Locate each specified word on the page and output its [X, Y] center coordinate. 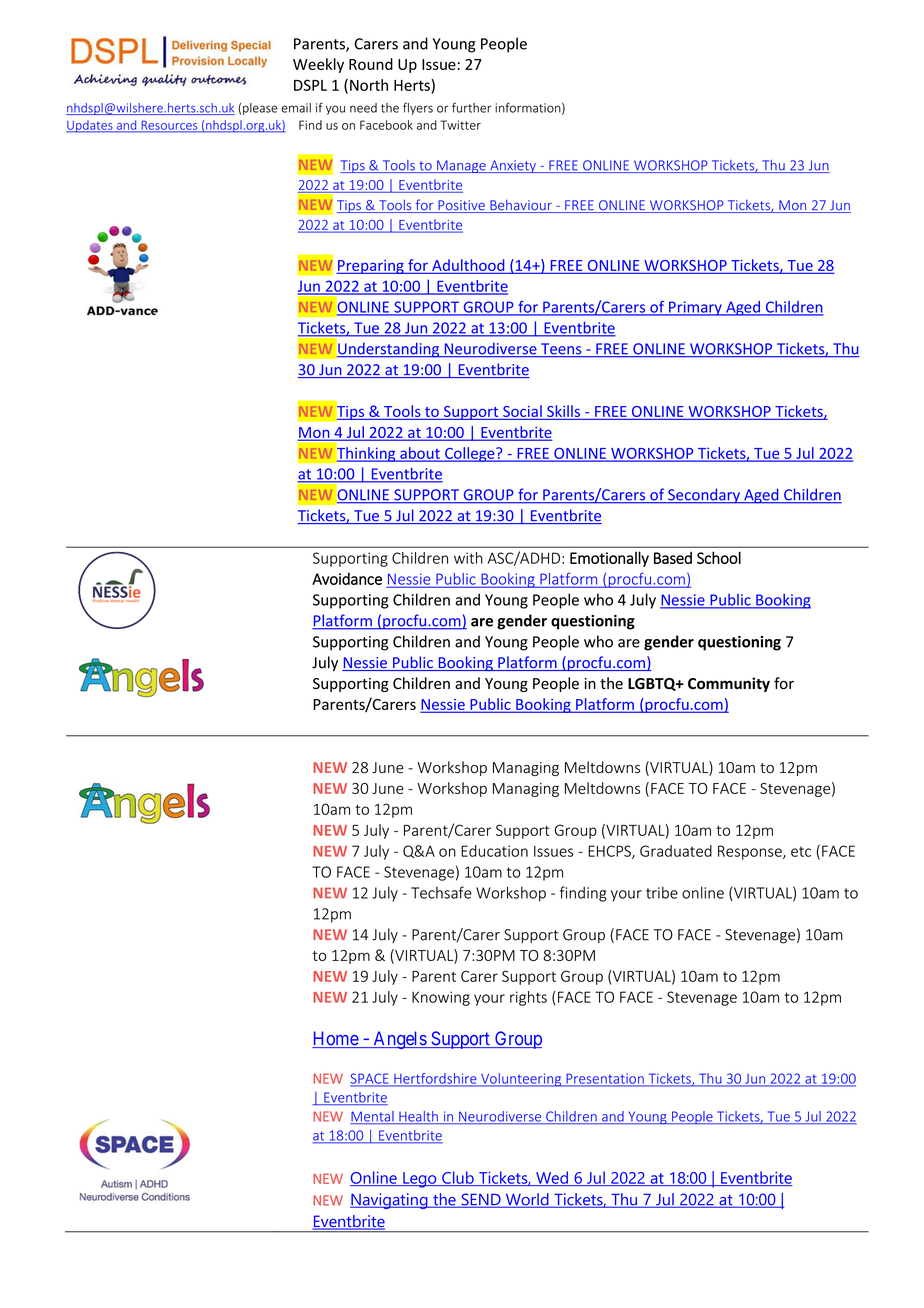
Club [458, 1178]
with [468, 558]
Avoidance [347, 578]
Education [494, 851]
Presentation [605, 1079]
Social [522, 412]
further [472, 107]
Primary [695, 308]
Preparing [371, 267]
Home [336, 1039]
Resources [169, 126]
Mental [373, 1117]
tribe [662, 892]
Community [729, 684]
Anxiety [513, 166]
